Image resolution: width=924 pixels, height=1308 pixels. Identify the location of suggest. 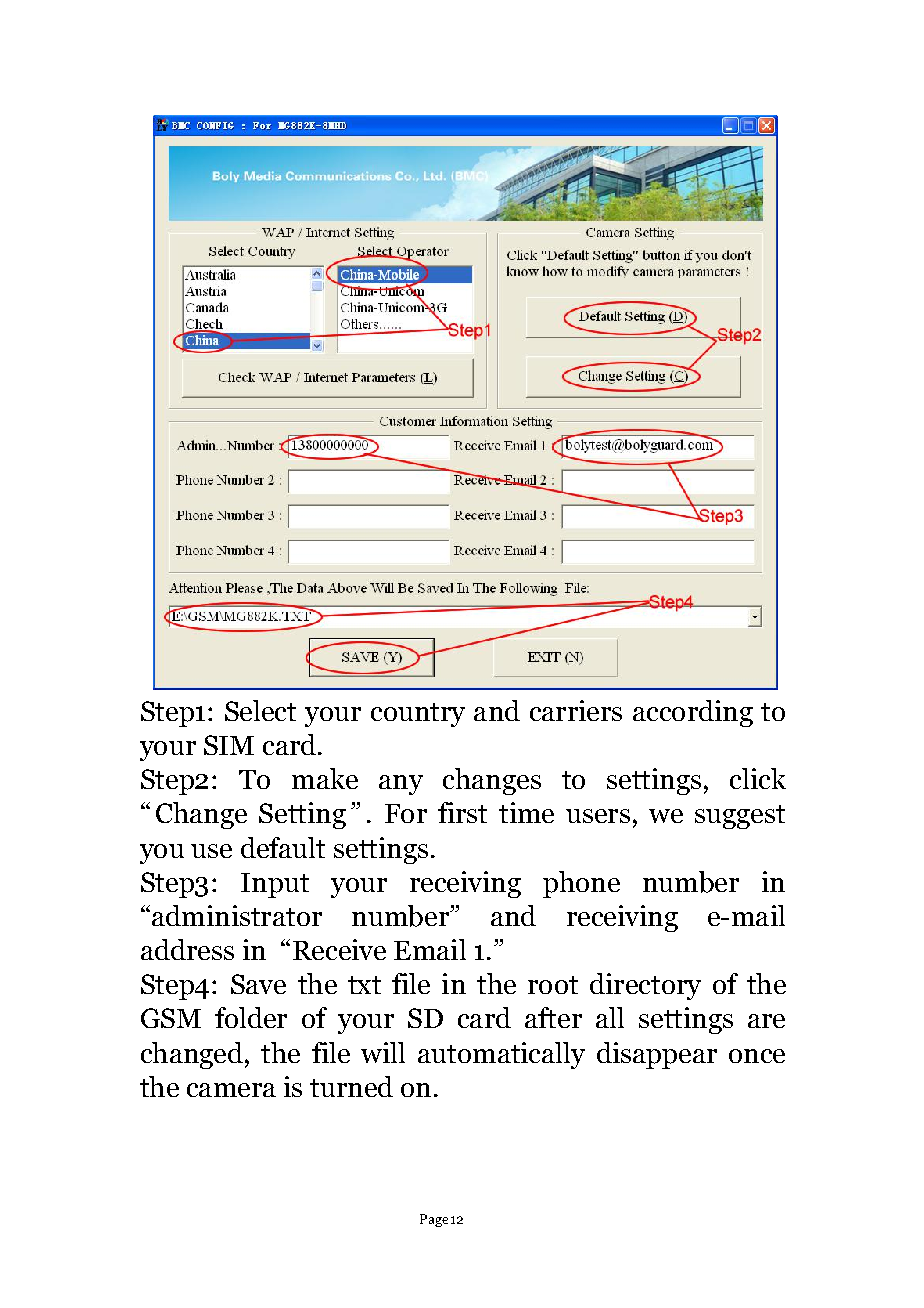
(740, 817).
